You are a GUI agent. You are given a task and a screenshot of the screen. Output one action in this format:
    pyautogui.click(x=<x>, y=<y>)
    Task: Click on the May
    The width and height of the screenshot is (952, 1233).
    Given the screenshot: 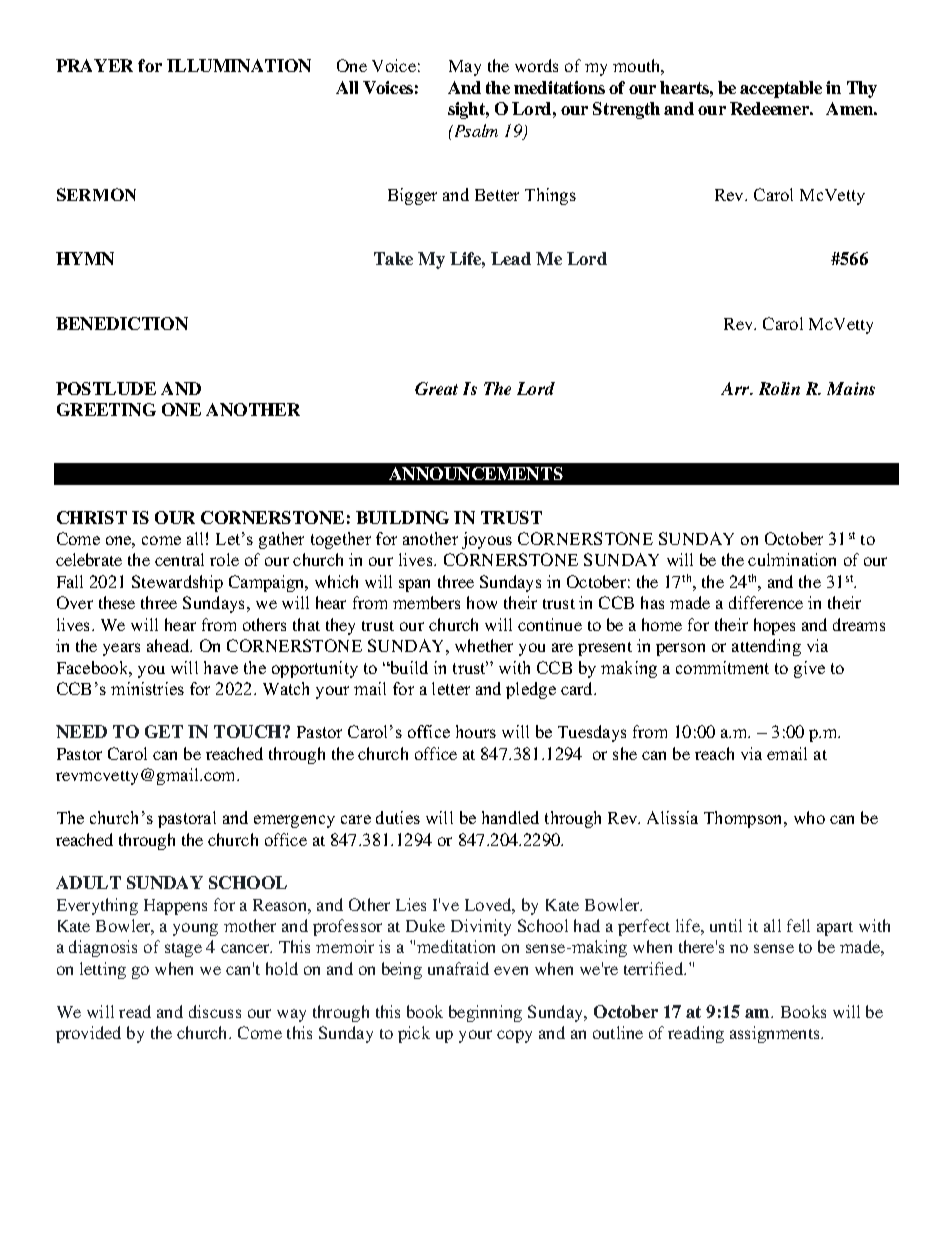 What is the action you would take?
    pyautogui.click(x=465, y=68)
